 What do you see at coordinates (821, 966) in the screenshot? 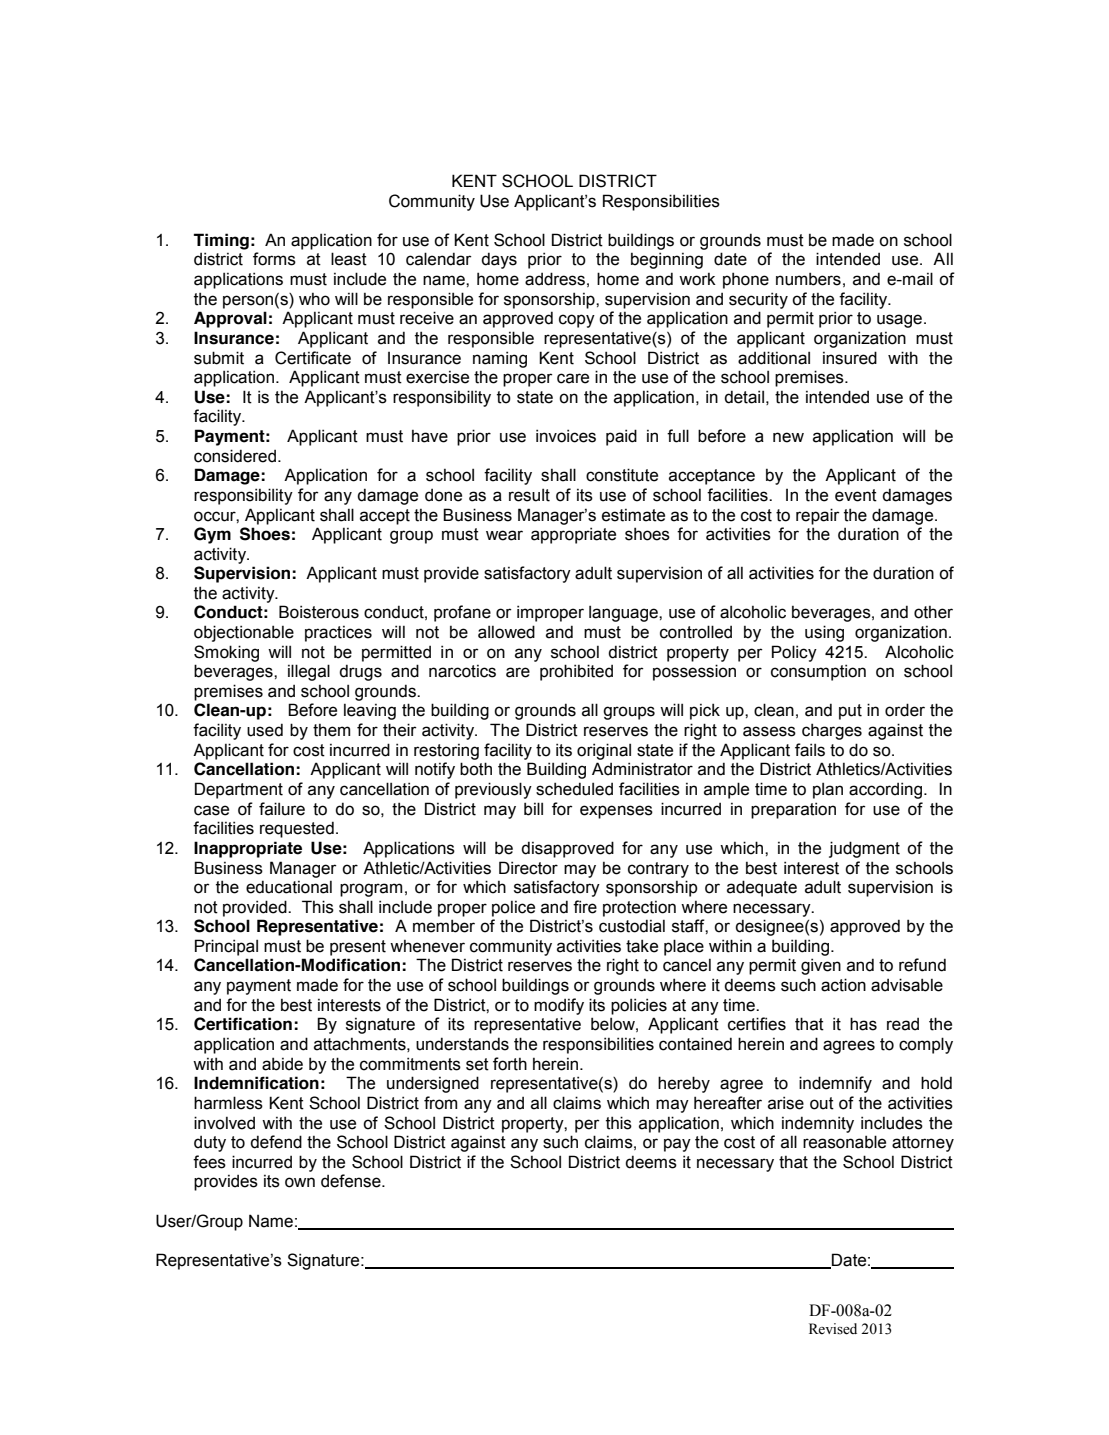
I see `given` at bounding box center [821, 966].
